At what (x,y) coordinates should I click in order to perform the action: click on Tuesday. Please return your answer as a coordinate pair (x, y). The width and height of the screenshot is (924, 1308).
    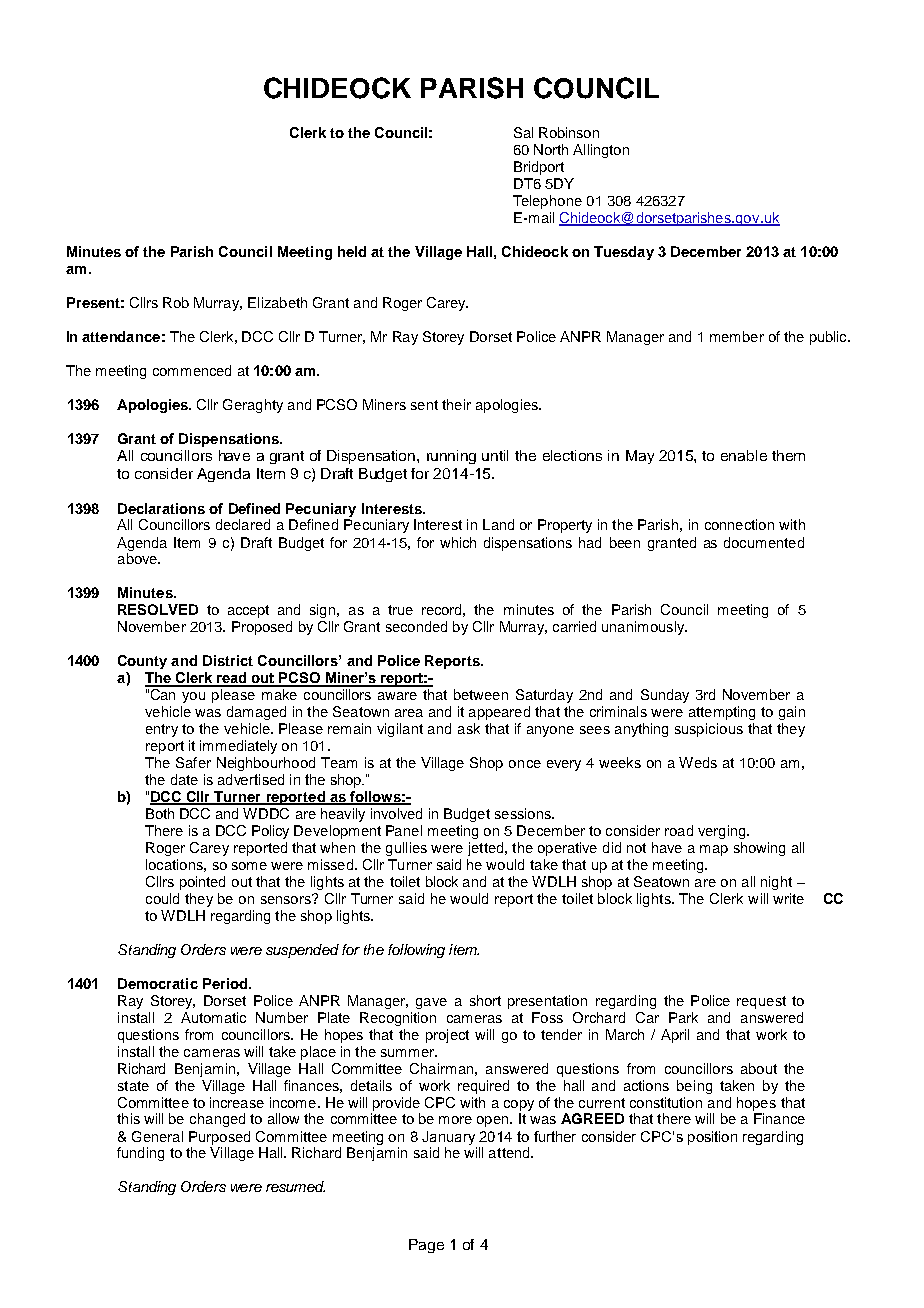
    Looking at the image, I should click on (624, 253).
